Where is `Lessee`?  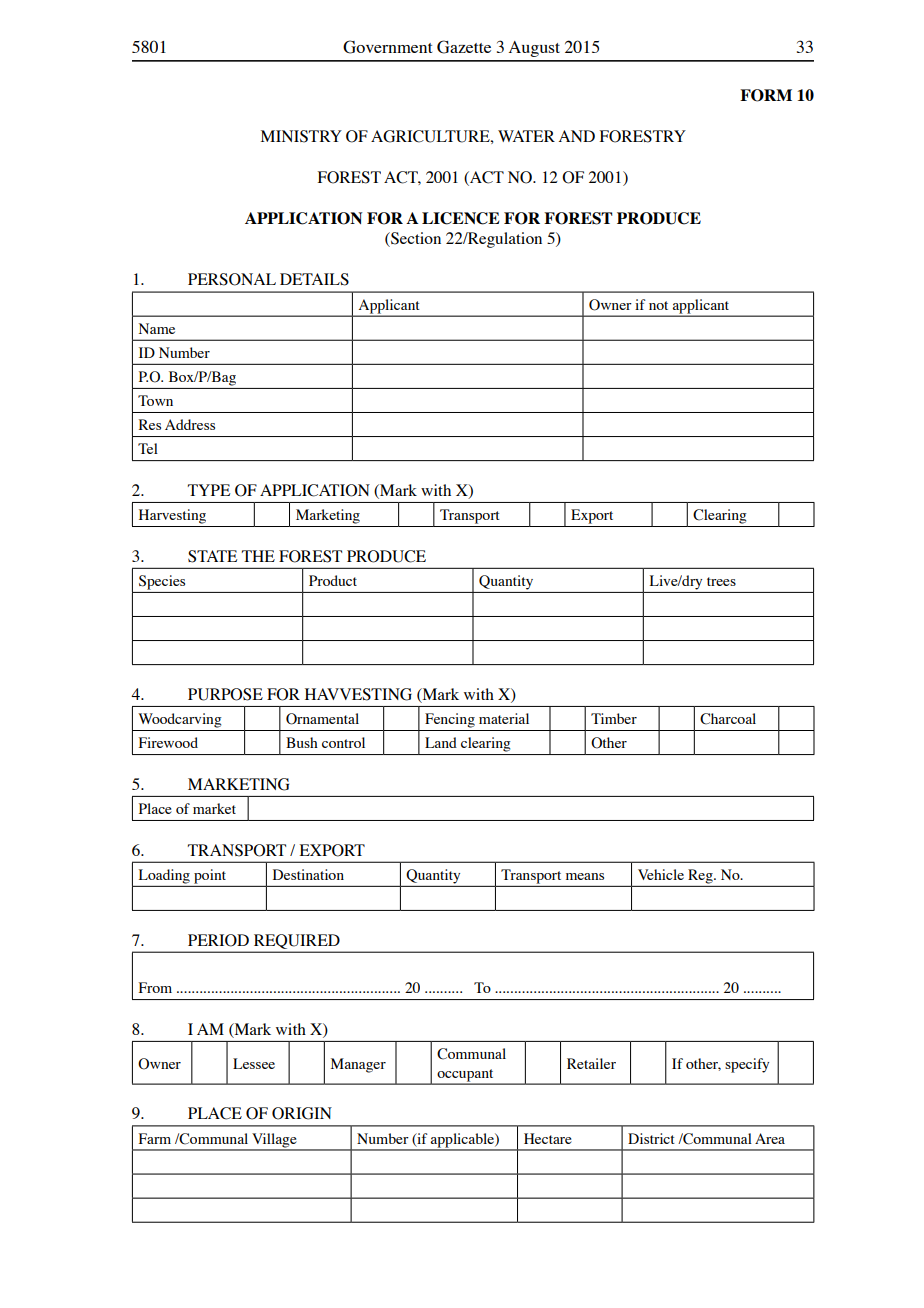 Lessee is located at coordinates (254, 1063).
